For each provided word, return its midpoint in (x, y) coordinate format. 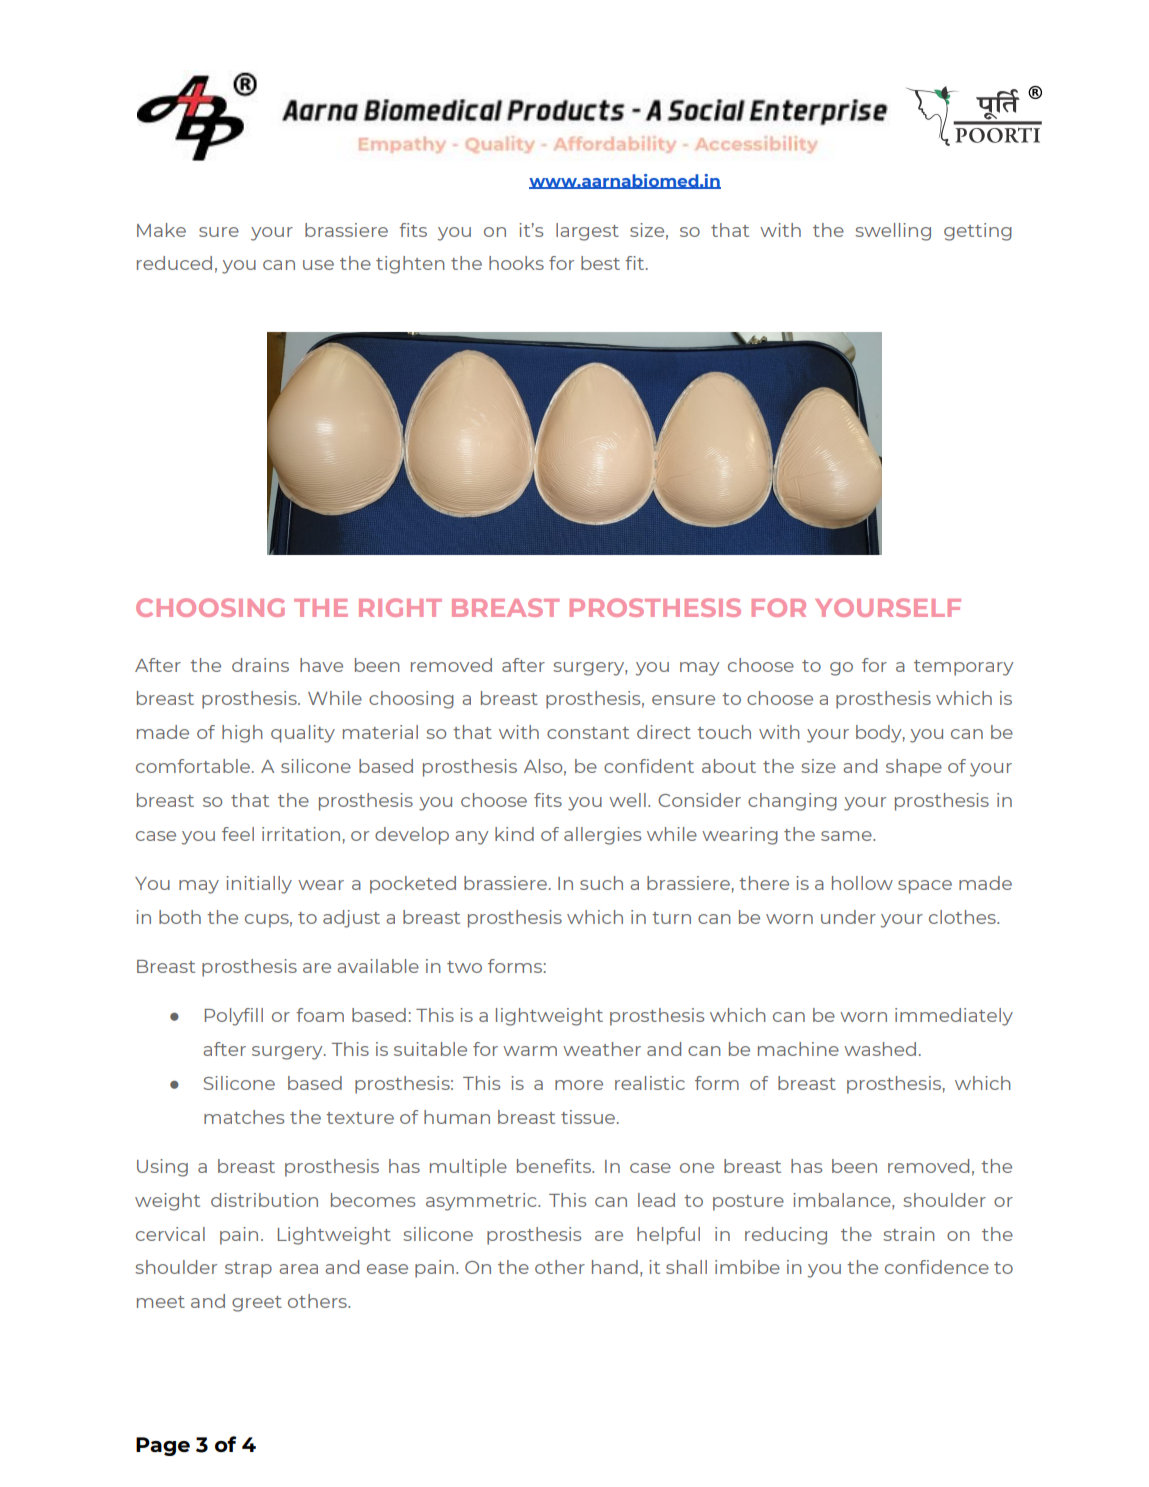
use (318, 265)
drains (260, 665)
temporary (964, 668)
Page (163, 1446)
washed (880, 1049)
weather (602, 1049)
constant (588, 733)
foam (320, 1015)
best (600, 263)
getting (978, 232)
